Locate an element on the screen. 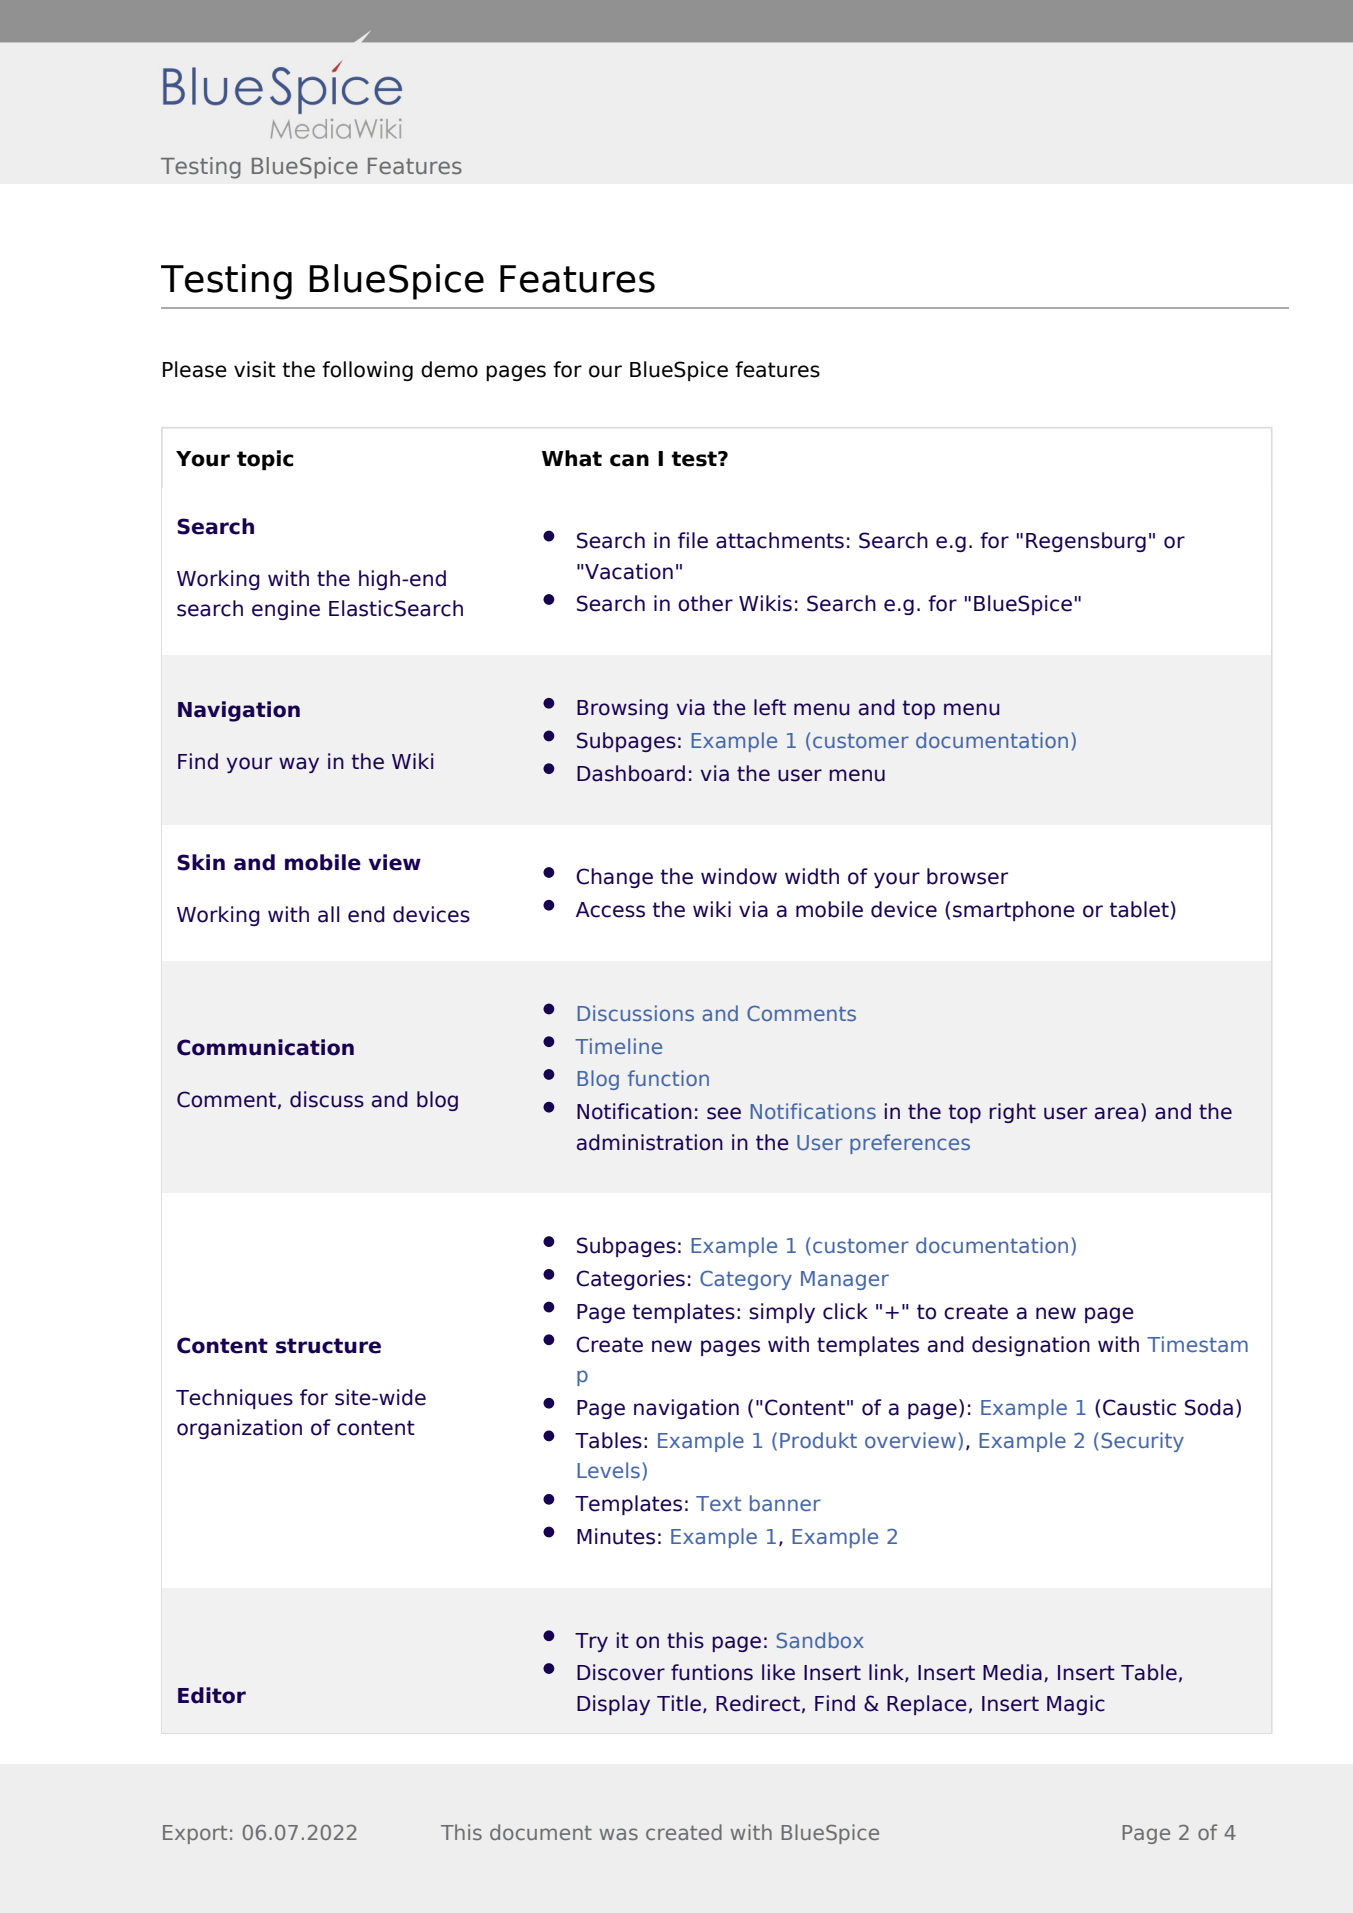 The width and height of the screenshot is (1353, 1913). Security is located at coordinates (1142, 1442).
